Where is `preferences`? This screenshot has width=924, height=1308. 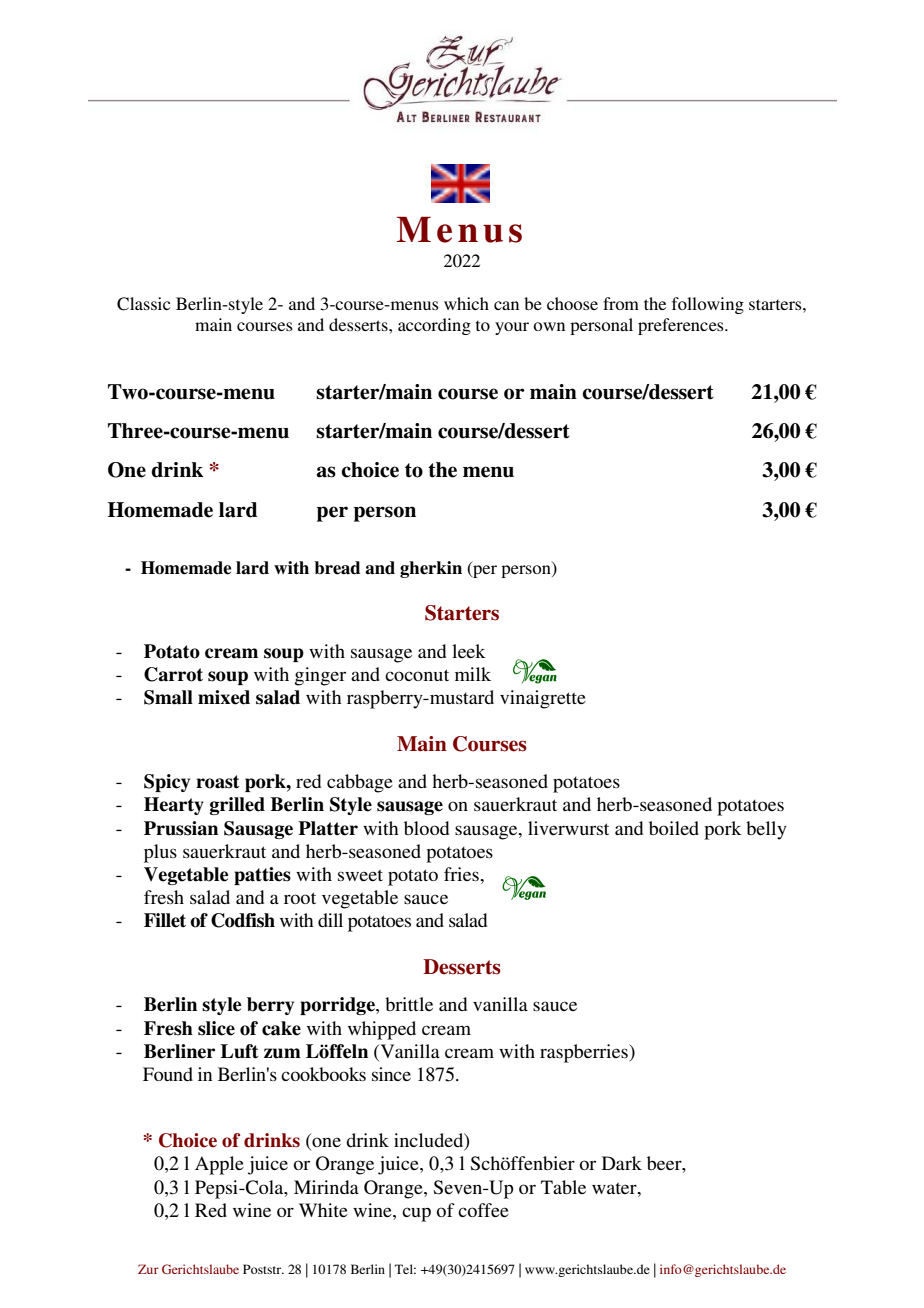 preferences is located at coordinates (682, 326).
